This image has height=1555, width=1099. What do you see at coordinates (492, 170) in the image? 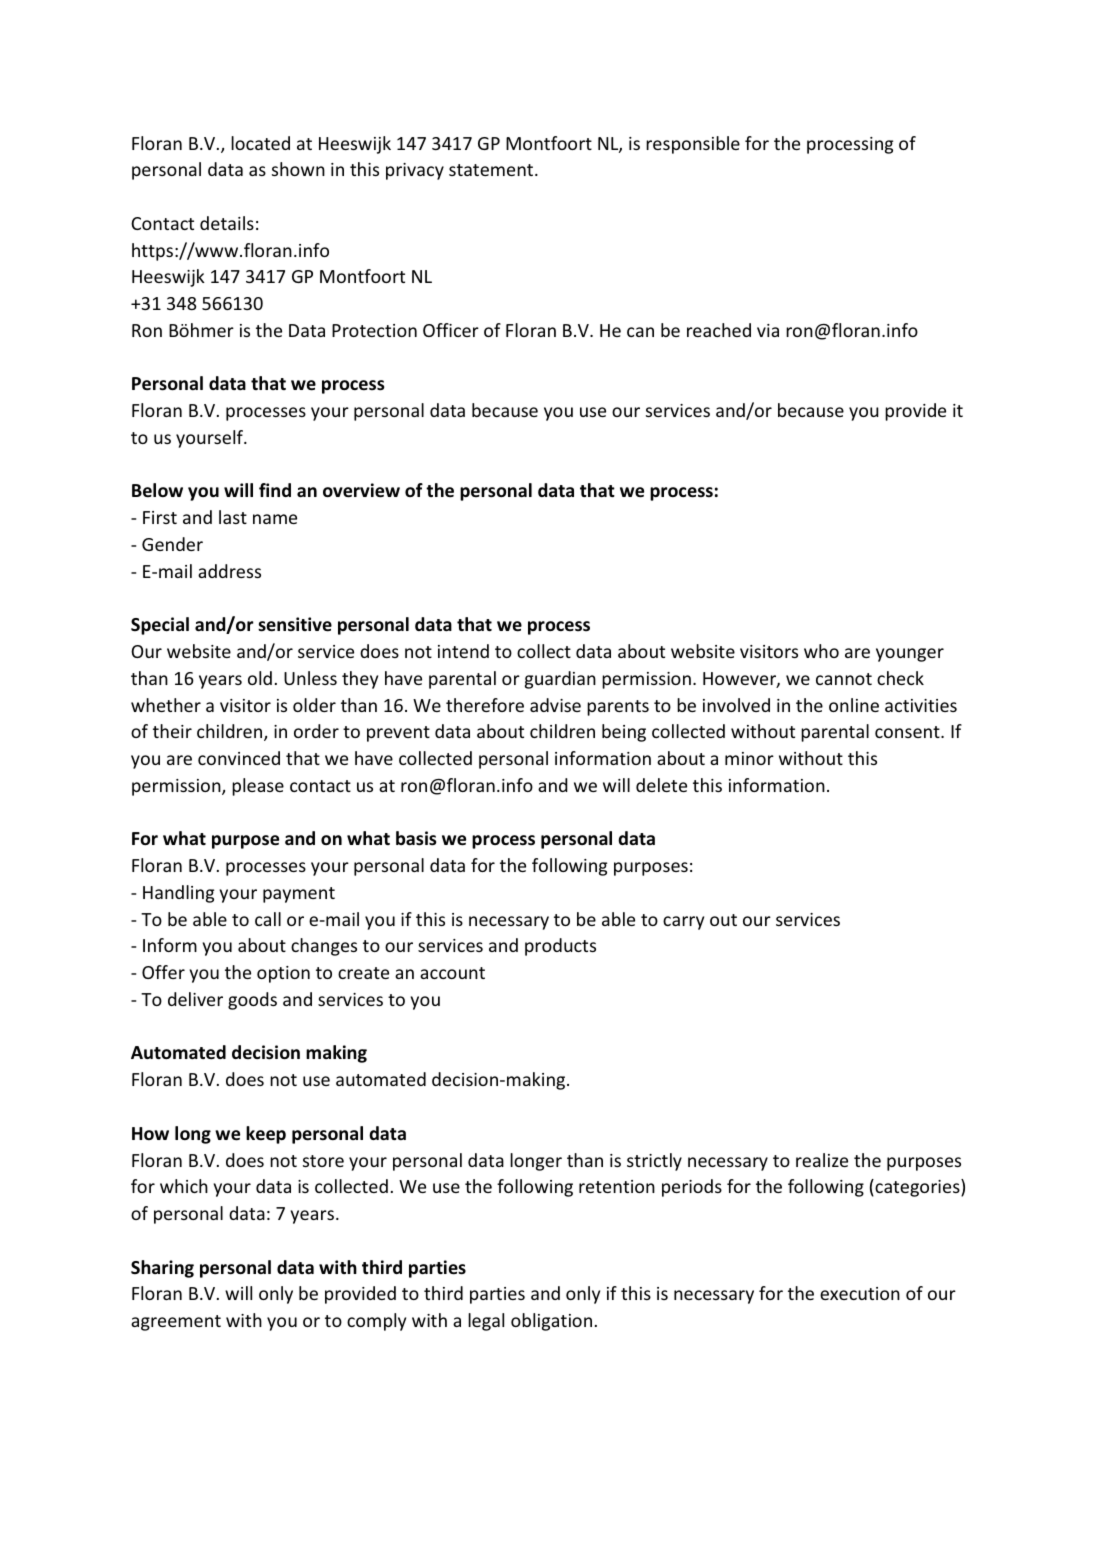
I see `statement` at bounding box center [492, 170].
